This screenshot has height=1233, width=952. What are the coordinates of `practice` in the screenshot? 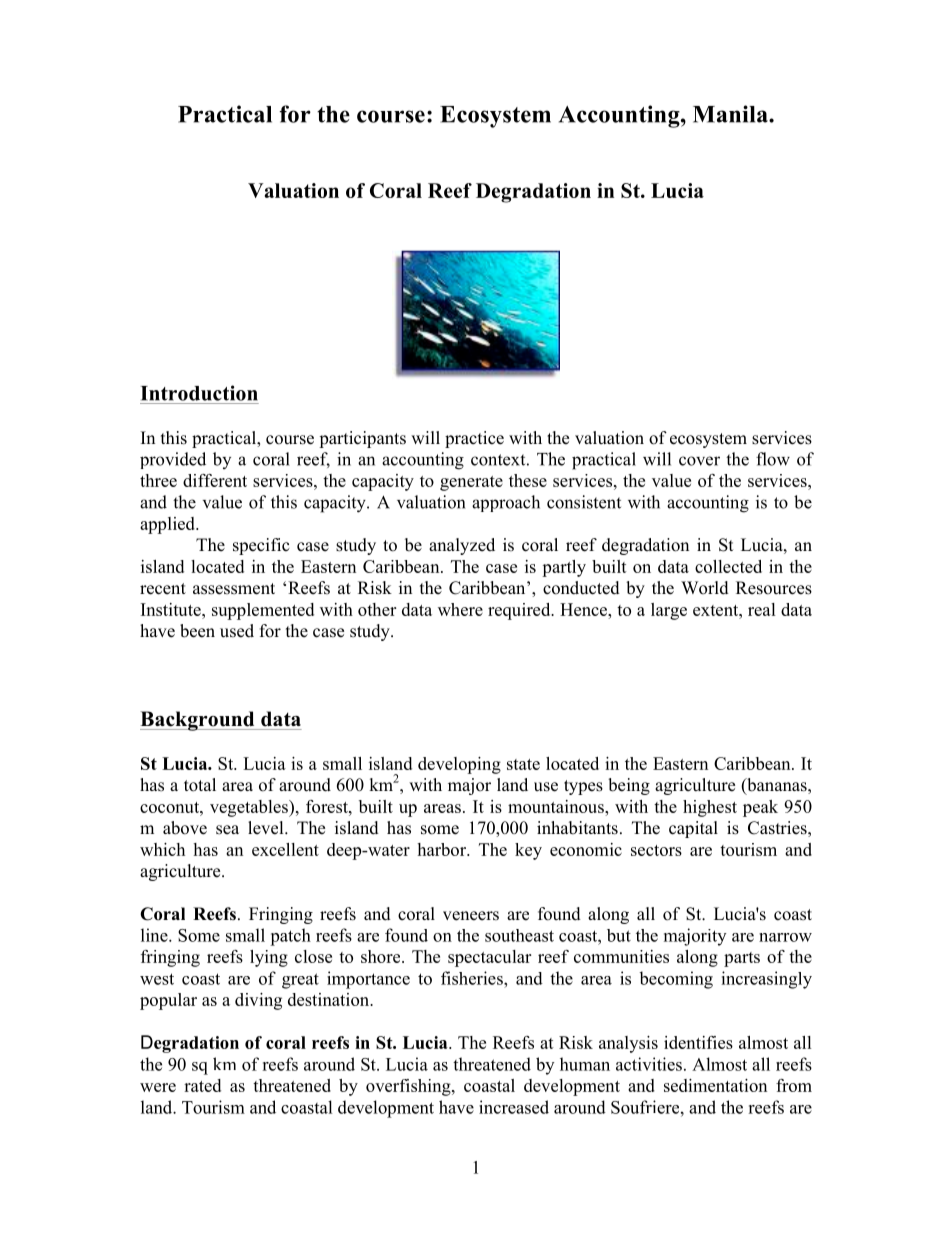 It's located at (474, 439).
